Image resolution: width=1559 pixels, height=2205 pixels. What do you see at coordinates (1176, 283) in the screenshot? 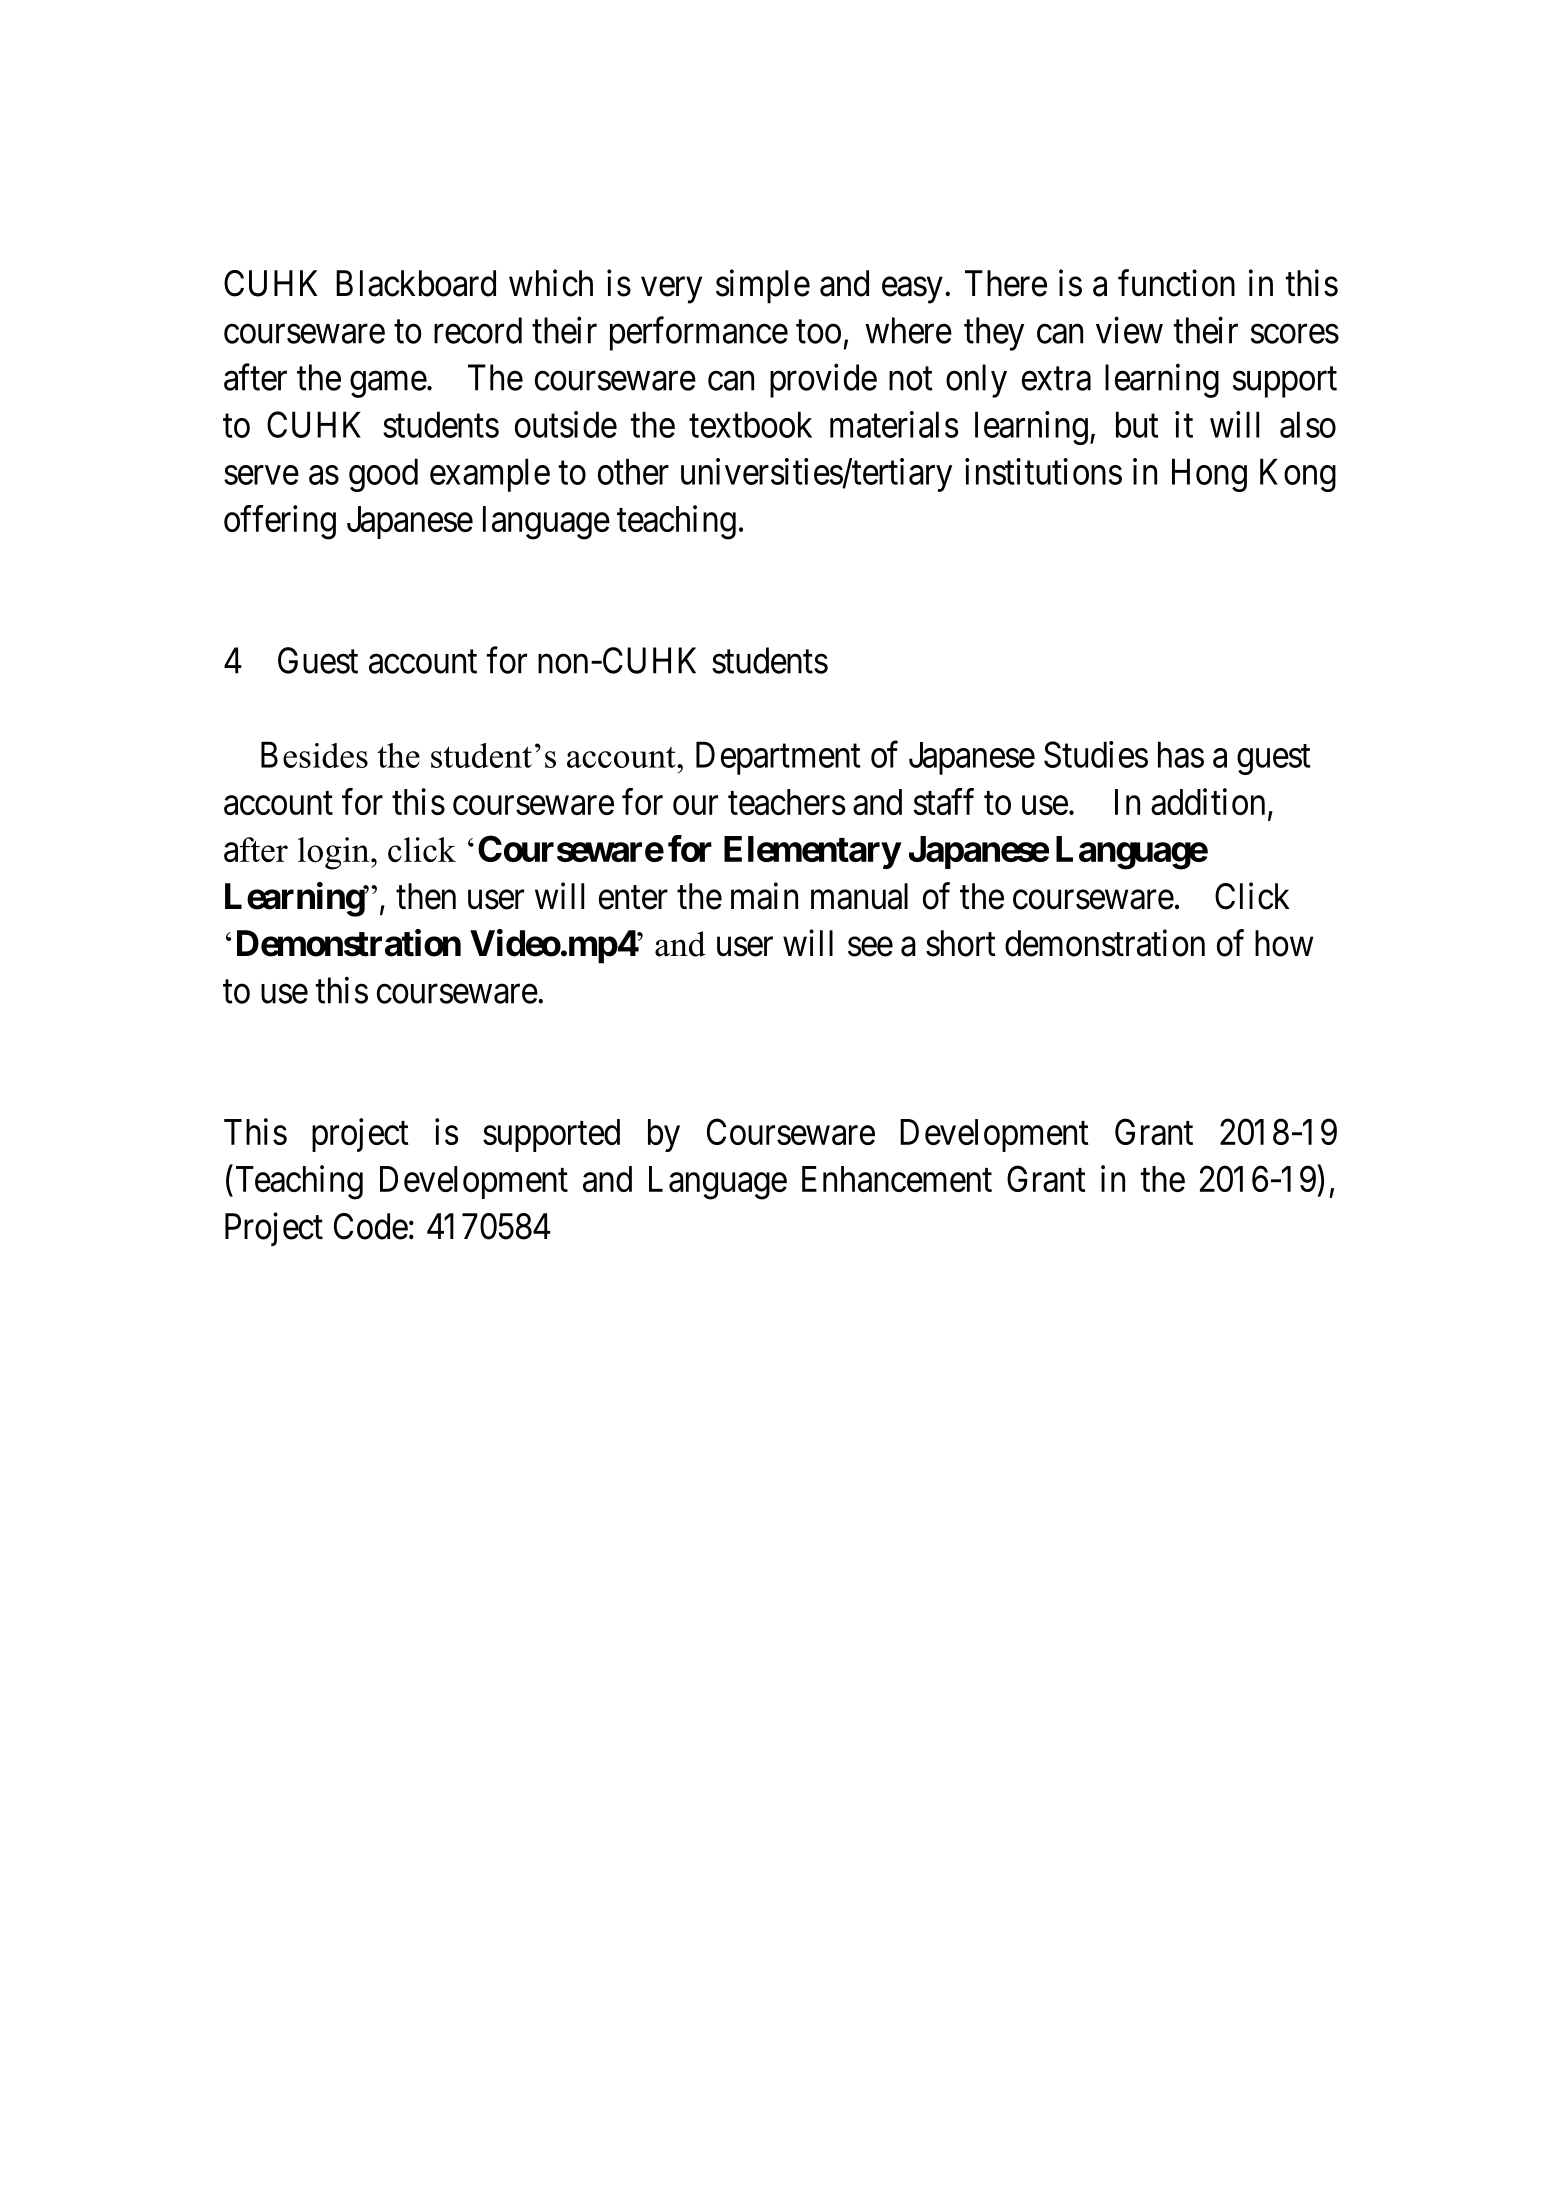
I see `function` at bounding box center [1176, 283].
